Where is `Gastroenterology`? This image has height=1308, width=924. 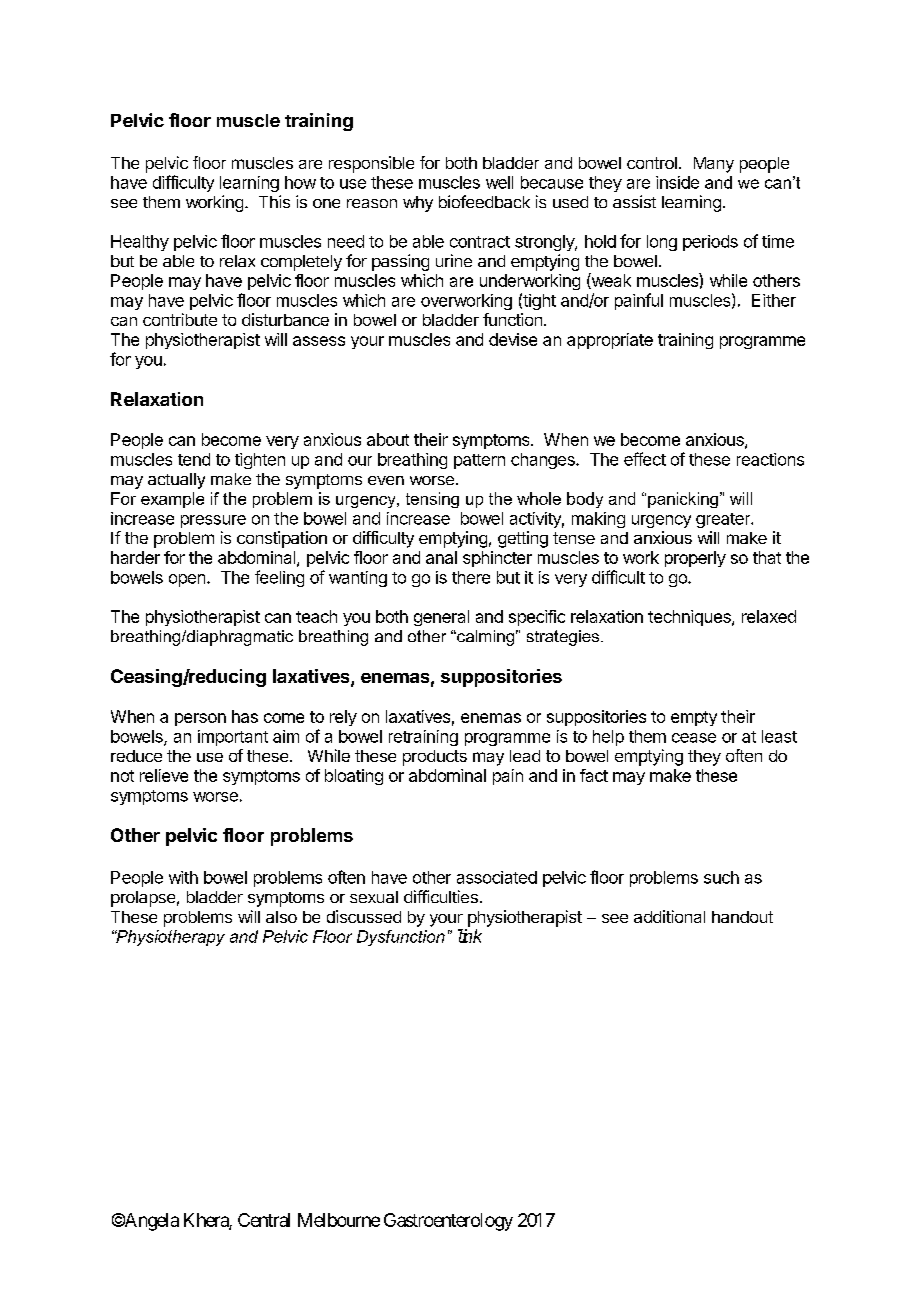 Gastroenterology is located at coordinates (448, 1222).
